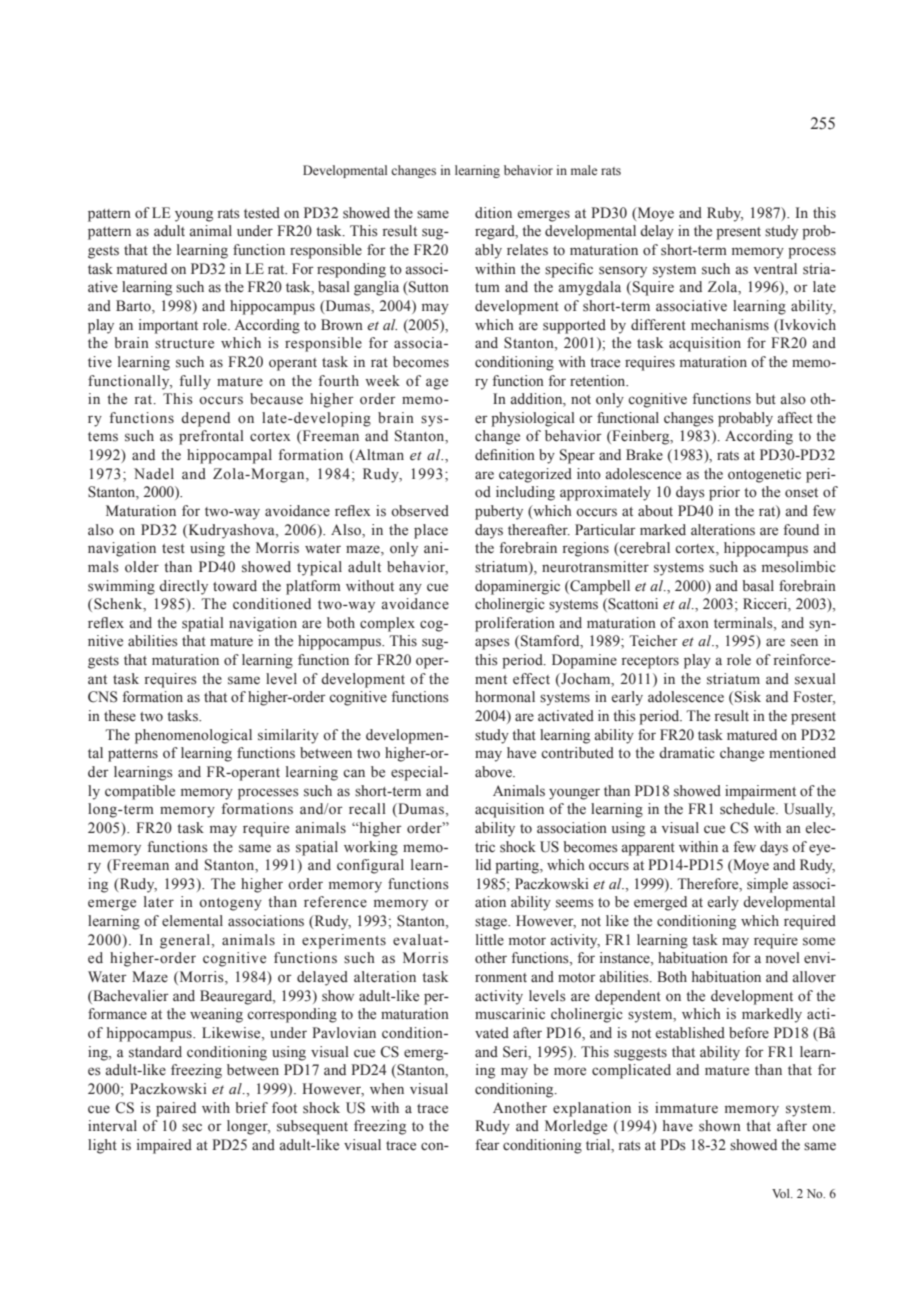  I want to click on Sutton, so click(428, 287).
